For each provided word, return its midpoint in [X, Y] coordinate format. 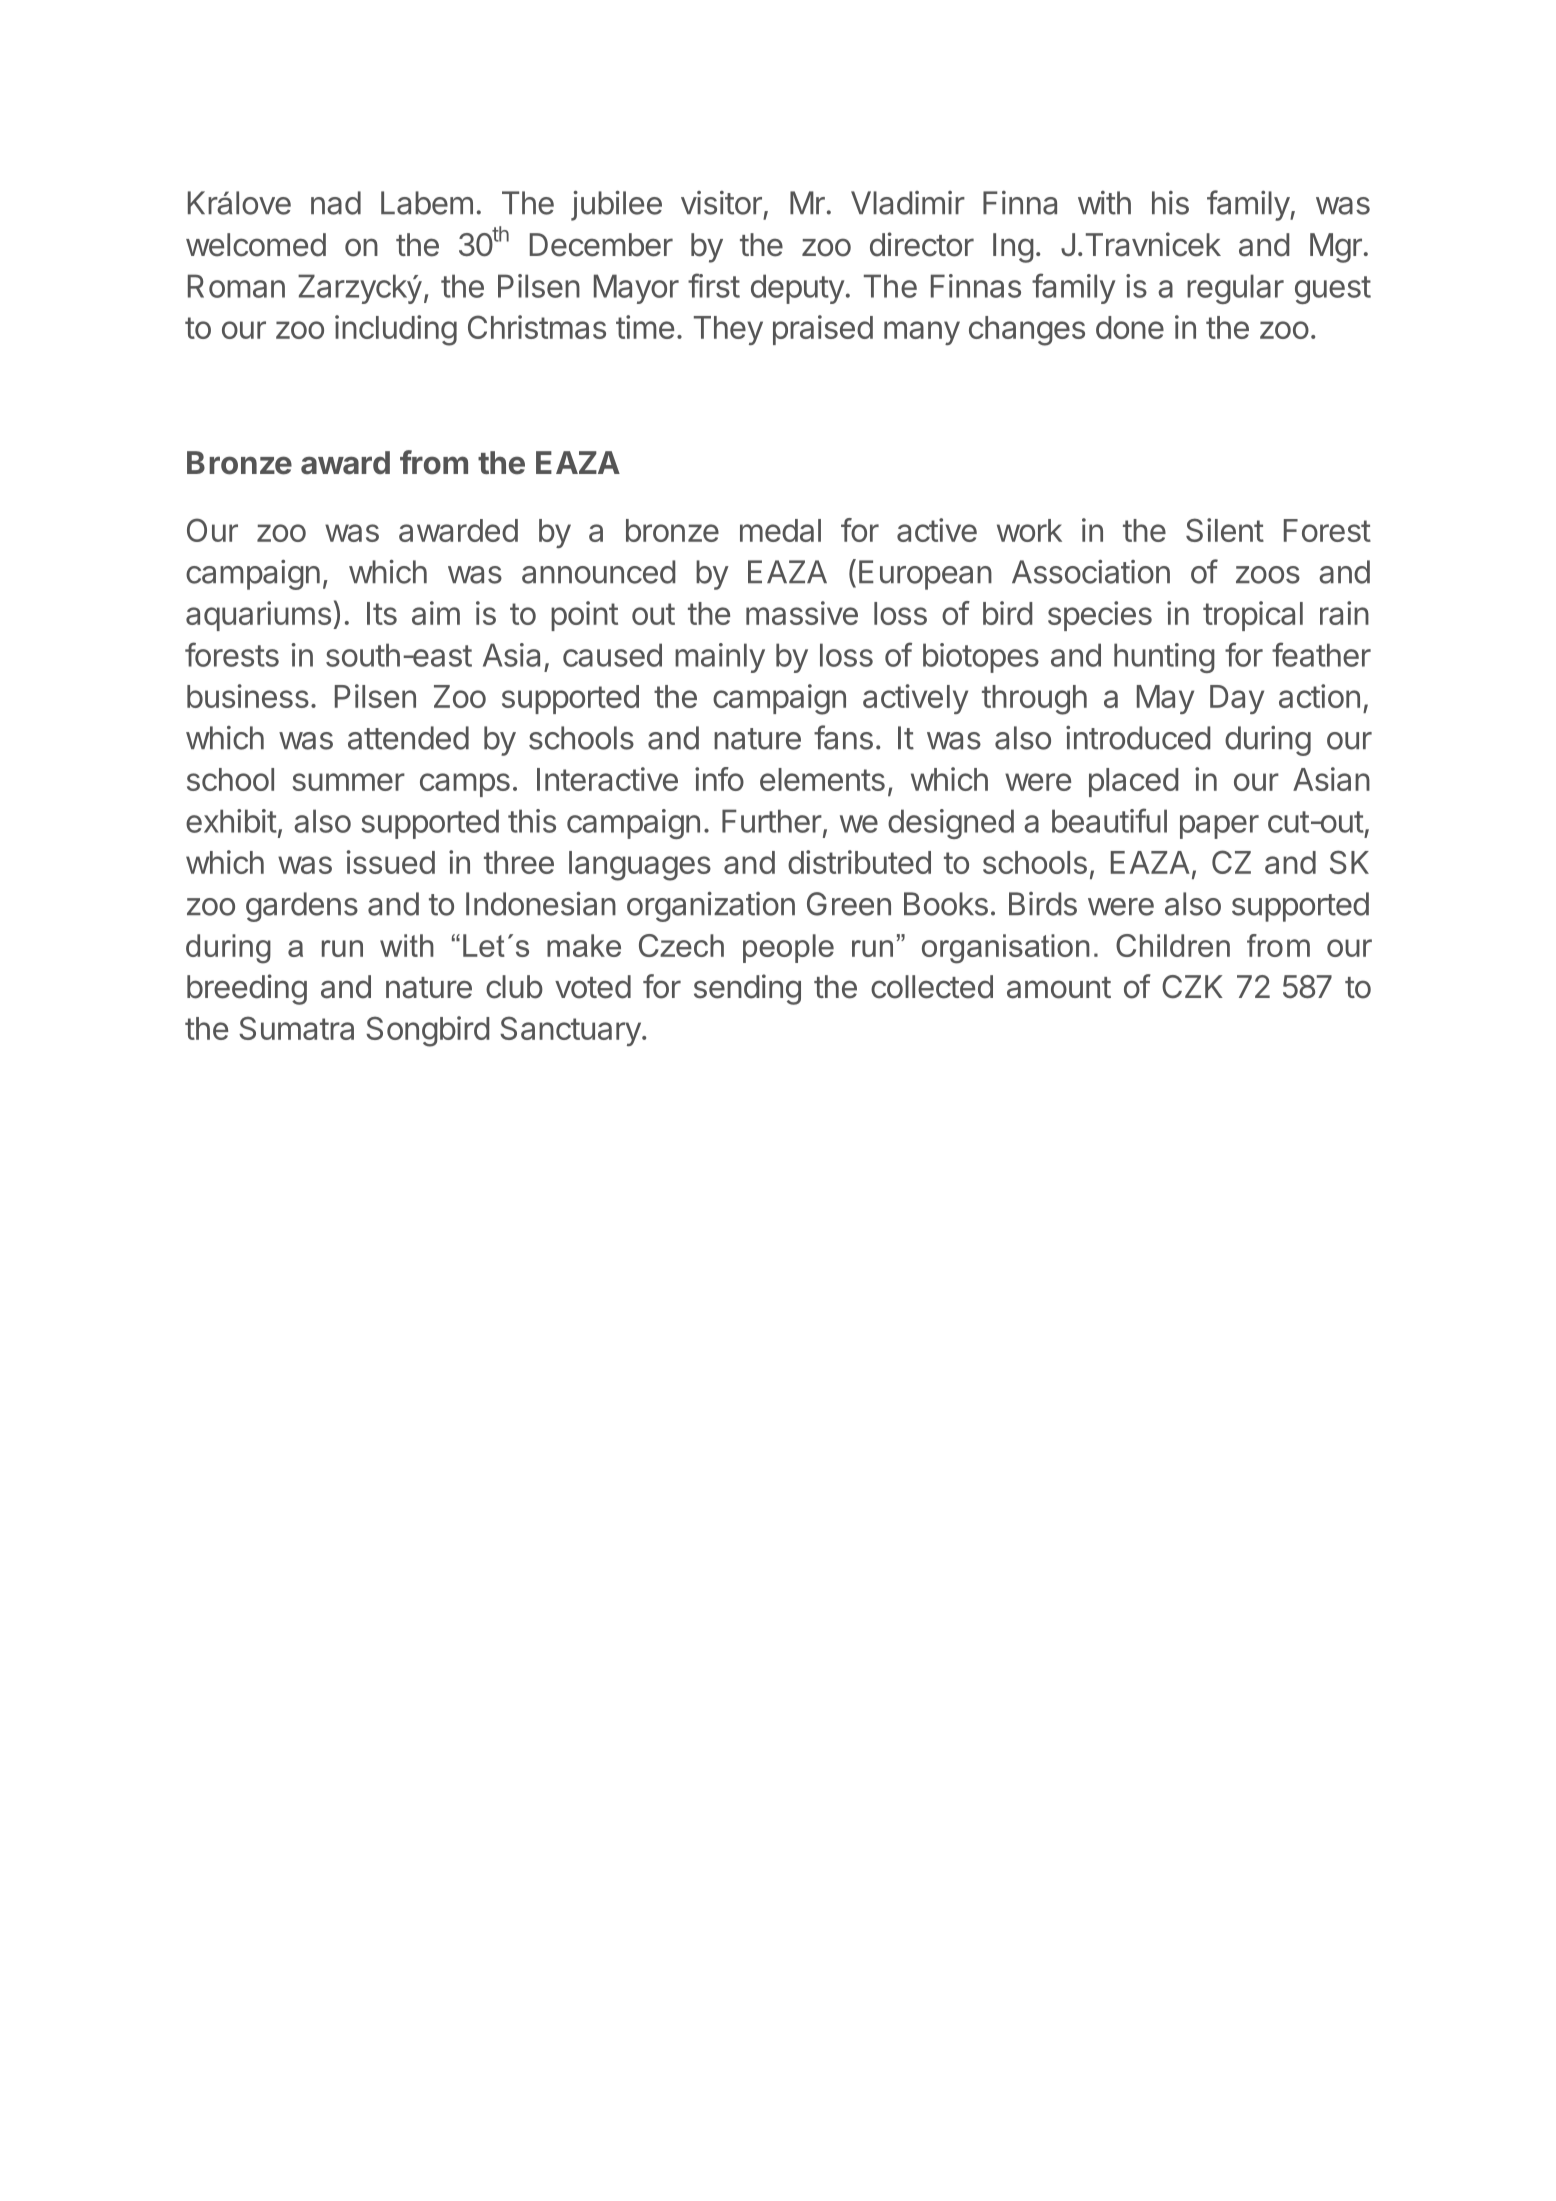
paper [1219, 827]
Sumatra [296, 1028]
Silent [1225, 530]
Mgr [1336, 248]
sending [747, 989]
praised [823, 330]
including [396, 330]
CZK [1192, 986]
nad [336, 203]
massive [802, 613]
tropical [1253, 616]
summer [349, 782]
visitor [721, 203]
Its [382, 613]
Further [772, 821]
